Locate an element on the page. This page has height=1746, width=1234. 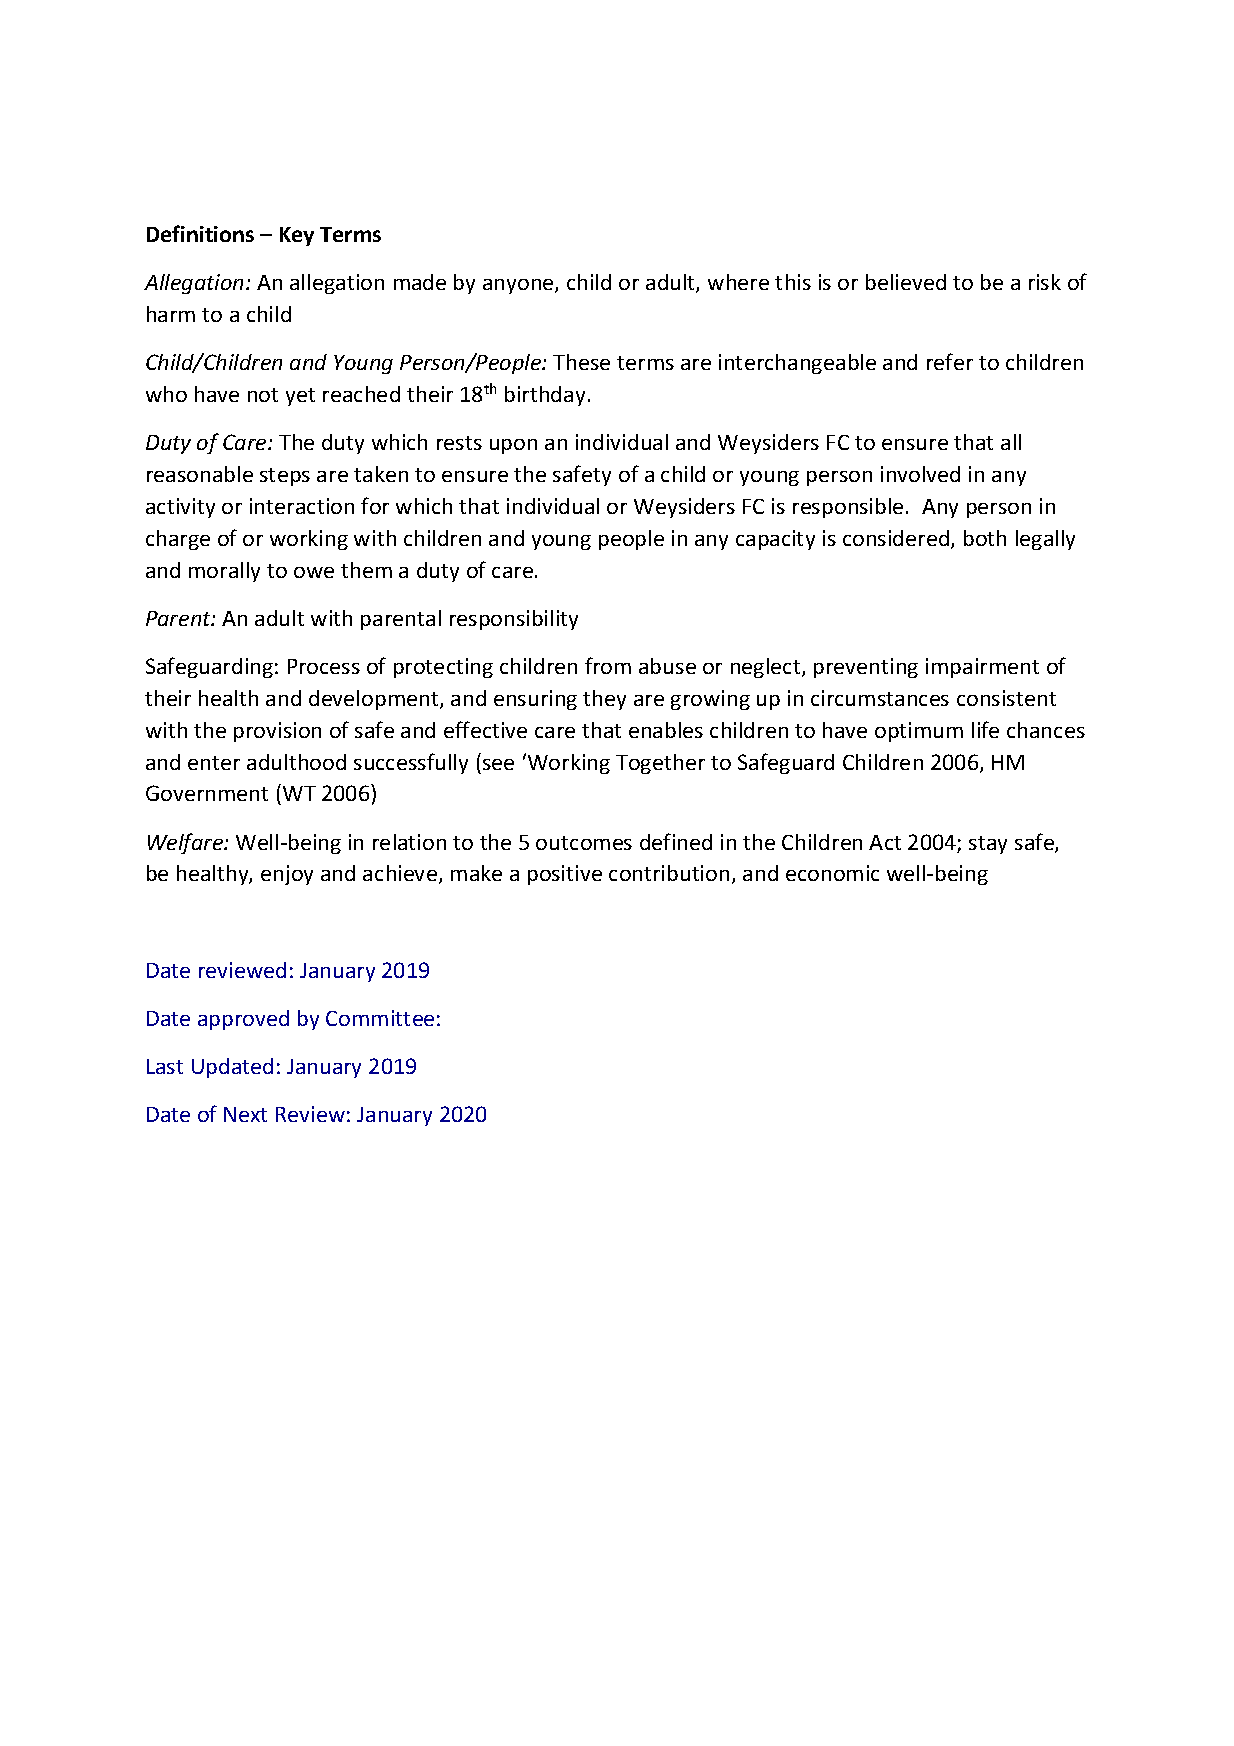
Next is located at coordinates (245, 1114).
